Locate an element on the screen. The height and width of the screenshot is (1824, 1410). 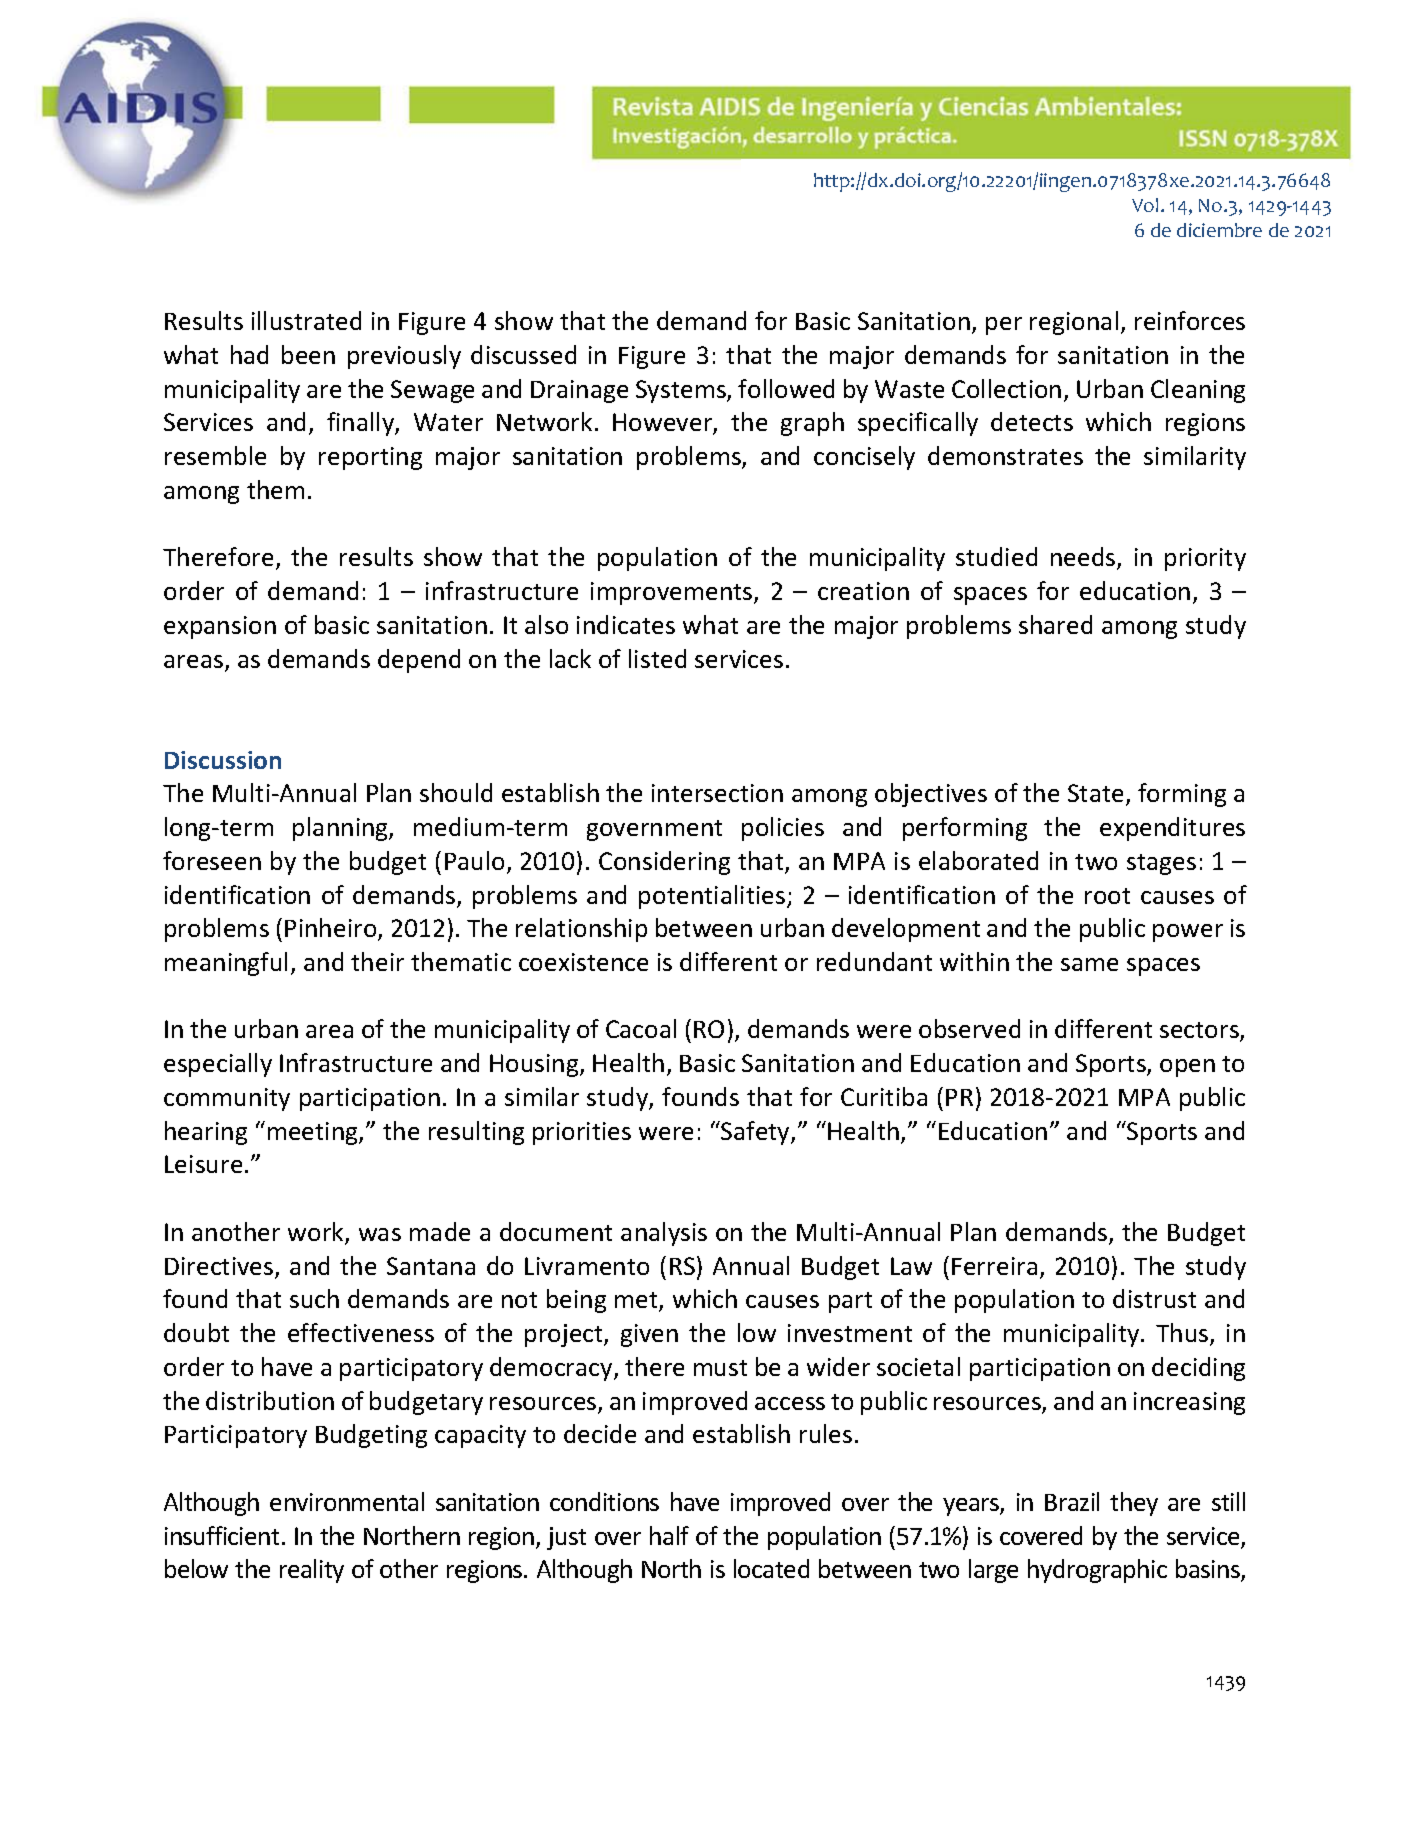
half is located at coordinates (669, 1535).
